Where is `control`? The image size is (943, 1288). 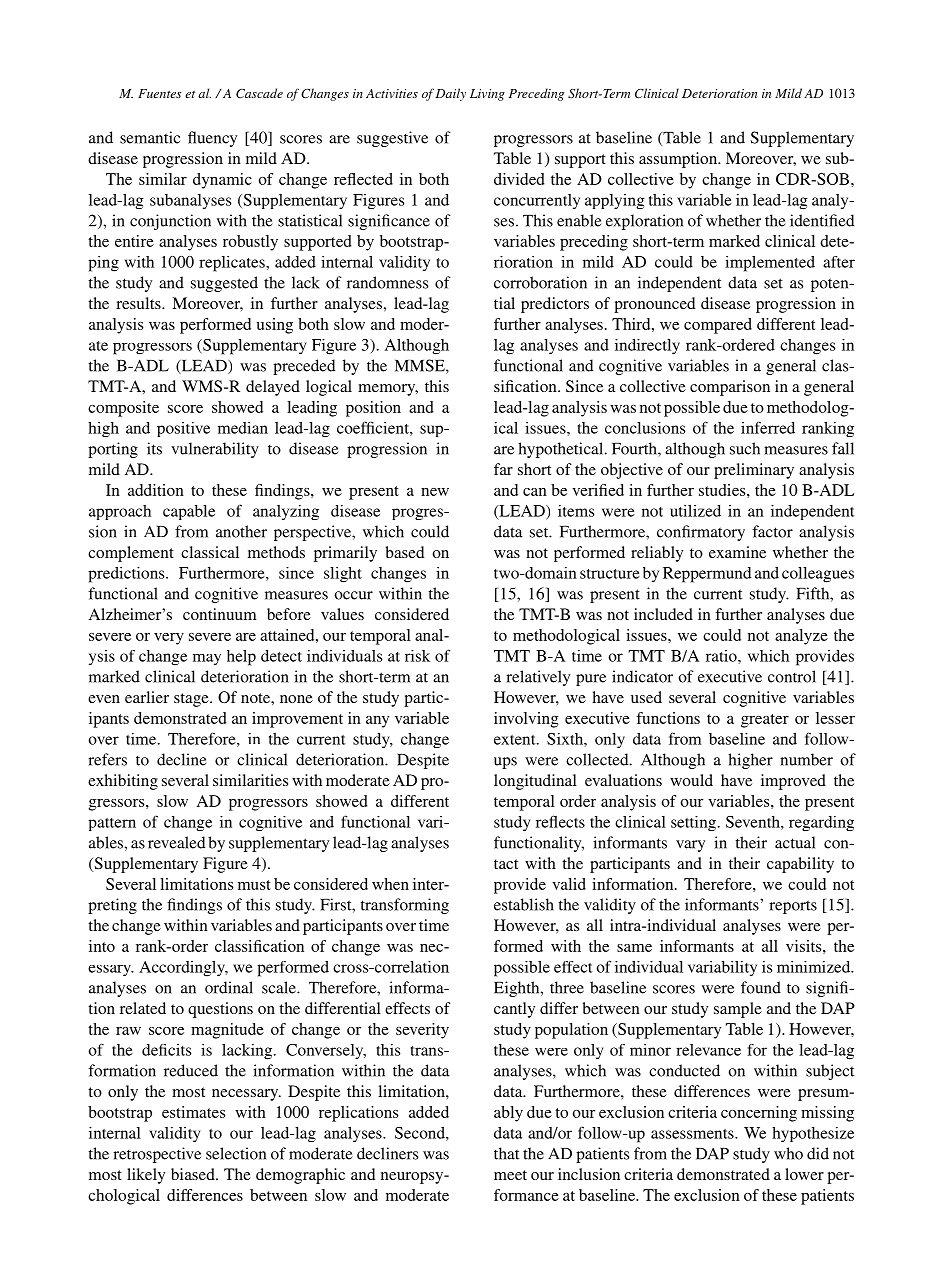 control is located at coordinates (792, 676).
